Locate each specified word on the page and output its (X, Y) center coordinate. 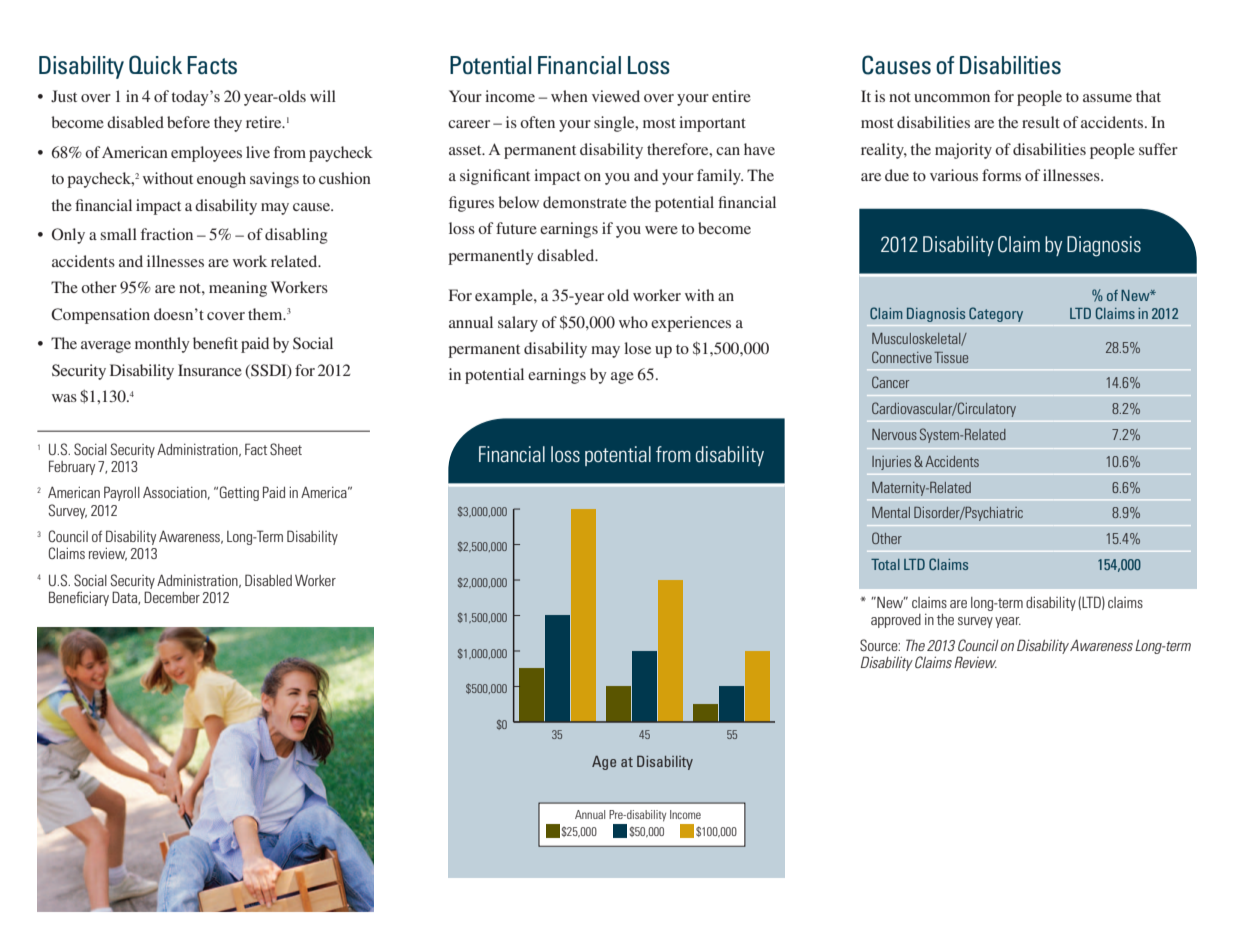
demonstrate (585, 202)
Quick (155, 65)
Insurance (210, 370)
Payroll (122, 493)
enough (221, 180)
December (172, 597)
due (897, 175)
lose (637, 348)
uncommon (952, 98)
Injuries (891, 463)
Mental (891, 512)
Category (996, 314)
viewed (616, 96)
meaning (238, 289)
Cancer (890, 382)
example (505, 297)
